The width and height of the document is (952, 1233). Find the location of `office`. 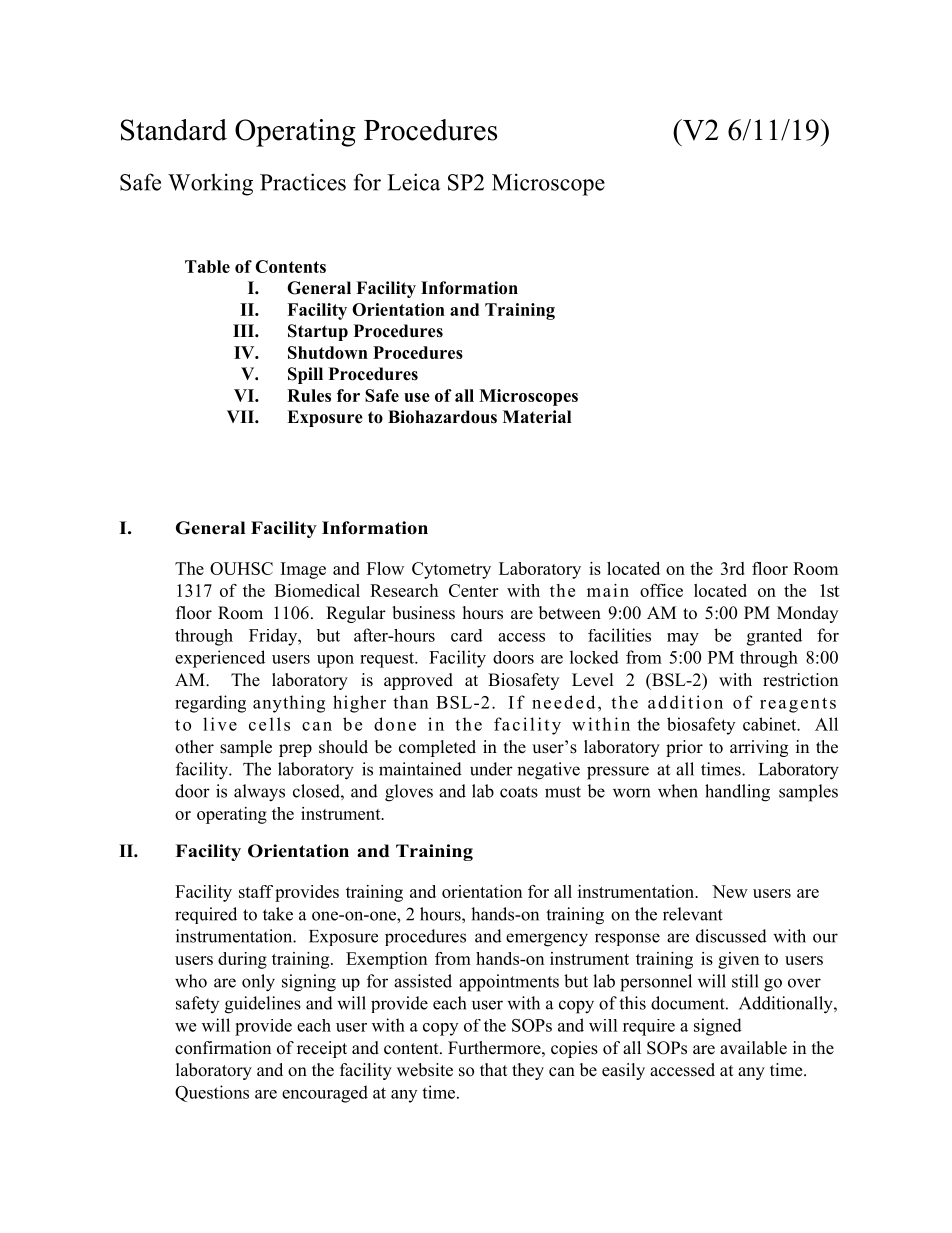

office is located at coordinates (661, 590).
